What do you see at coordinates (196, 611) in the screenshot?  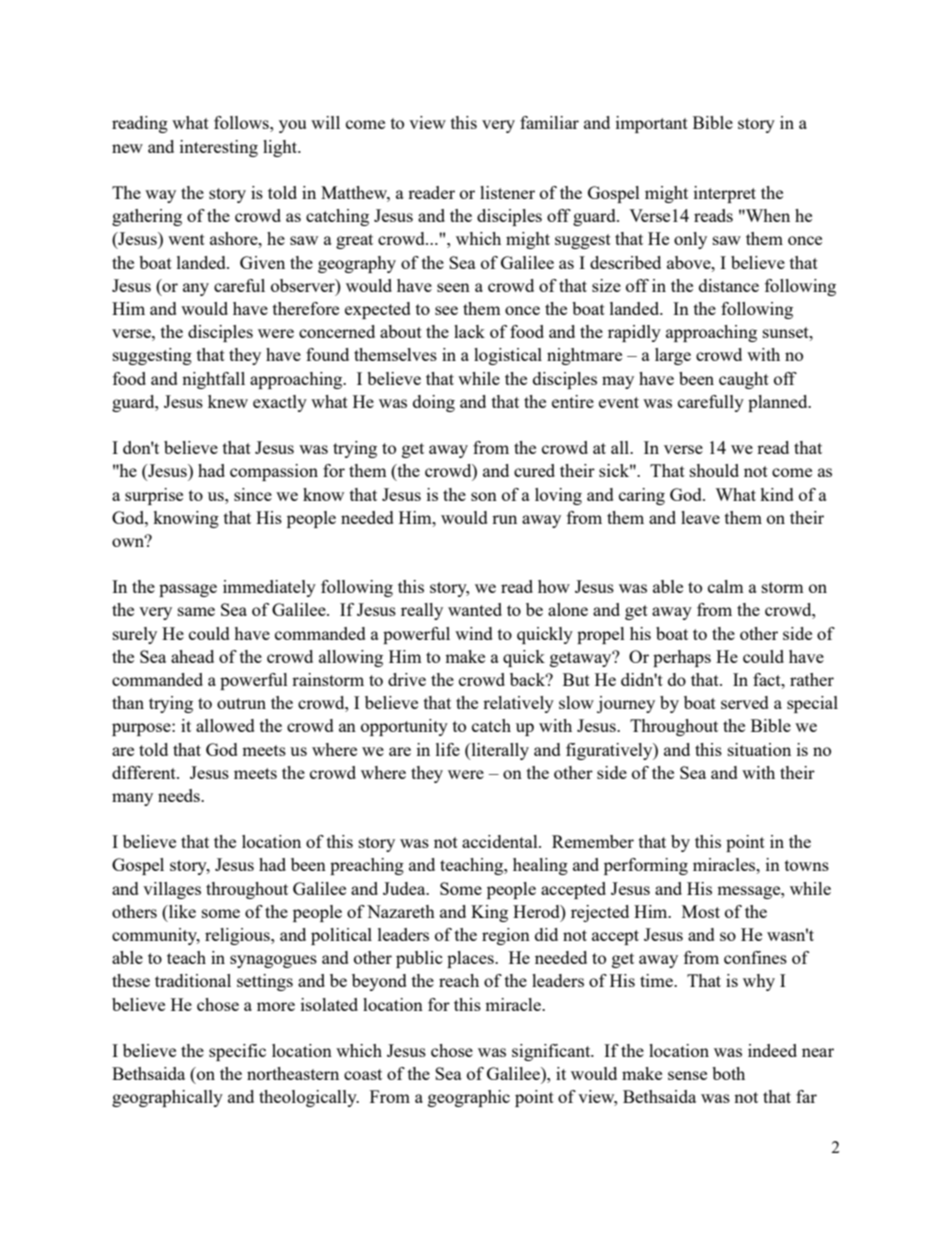 I see `same` at bounding box center [196, 611].
